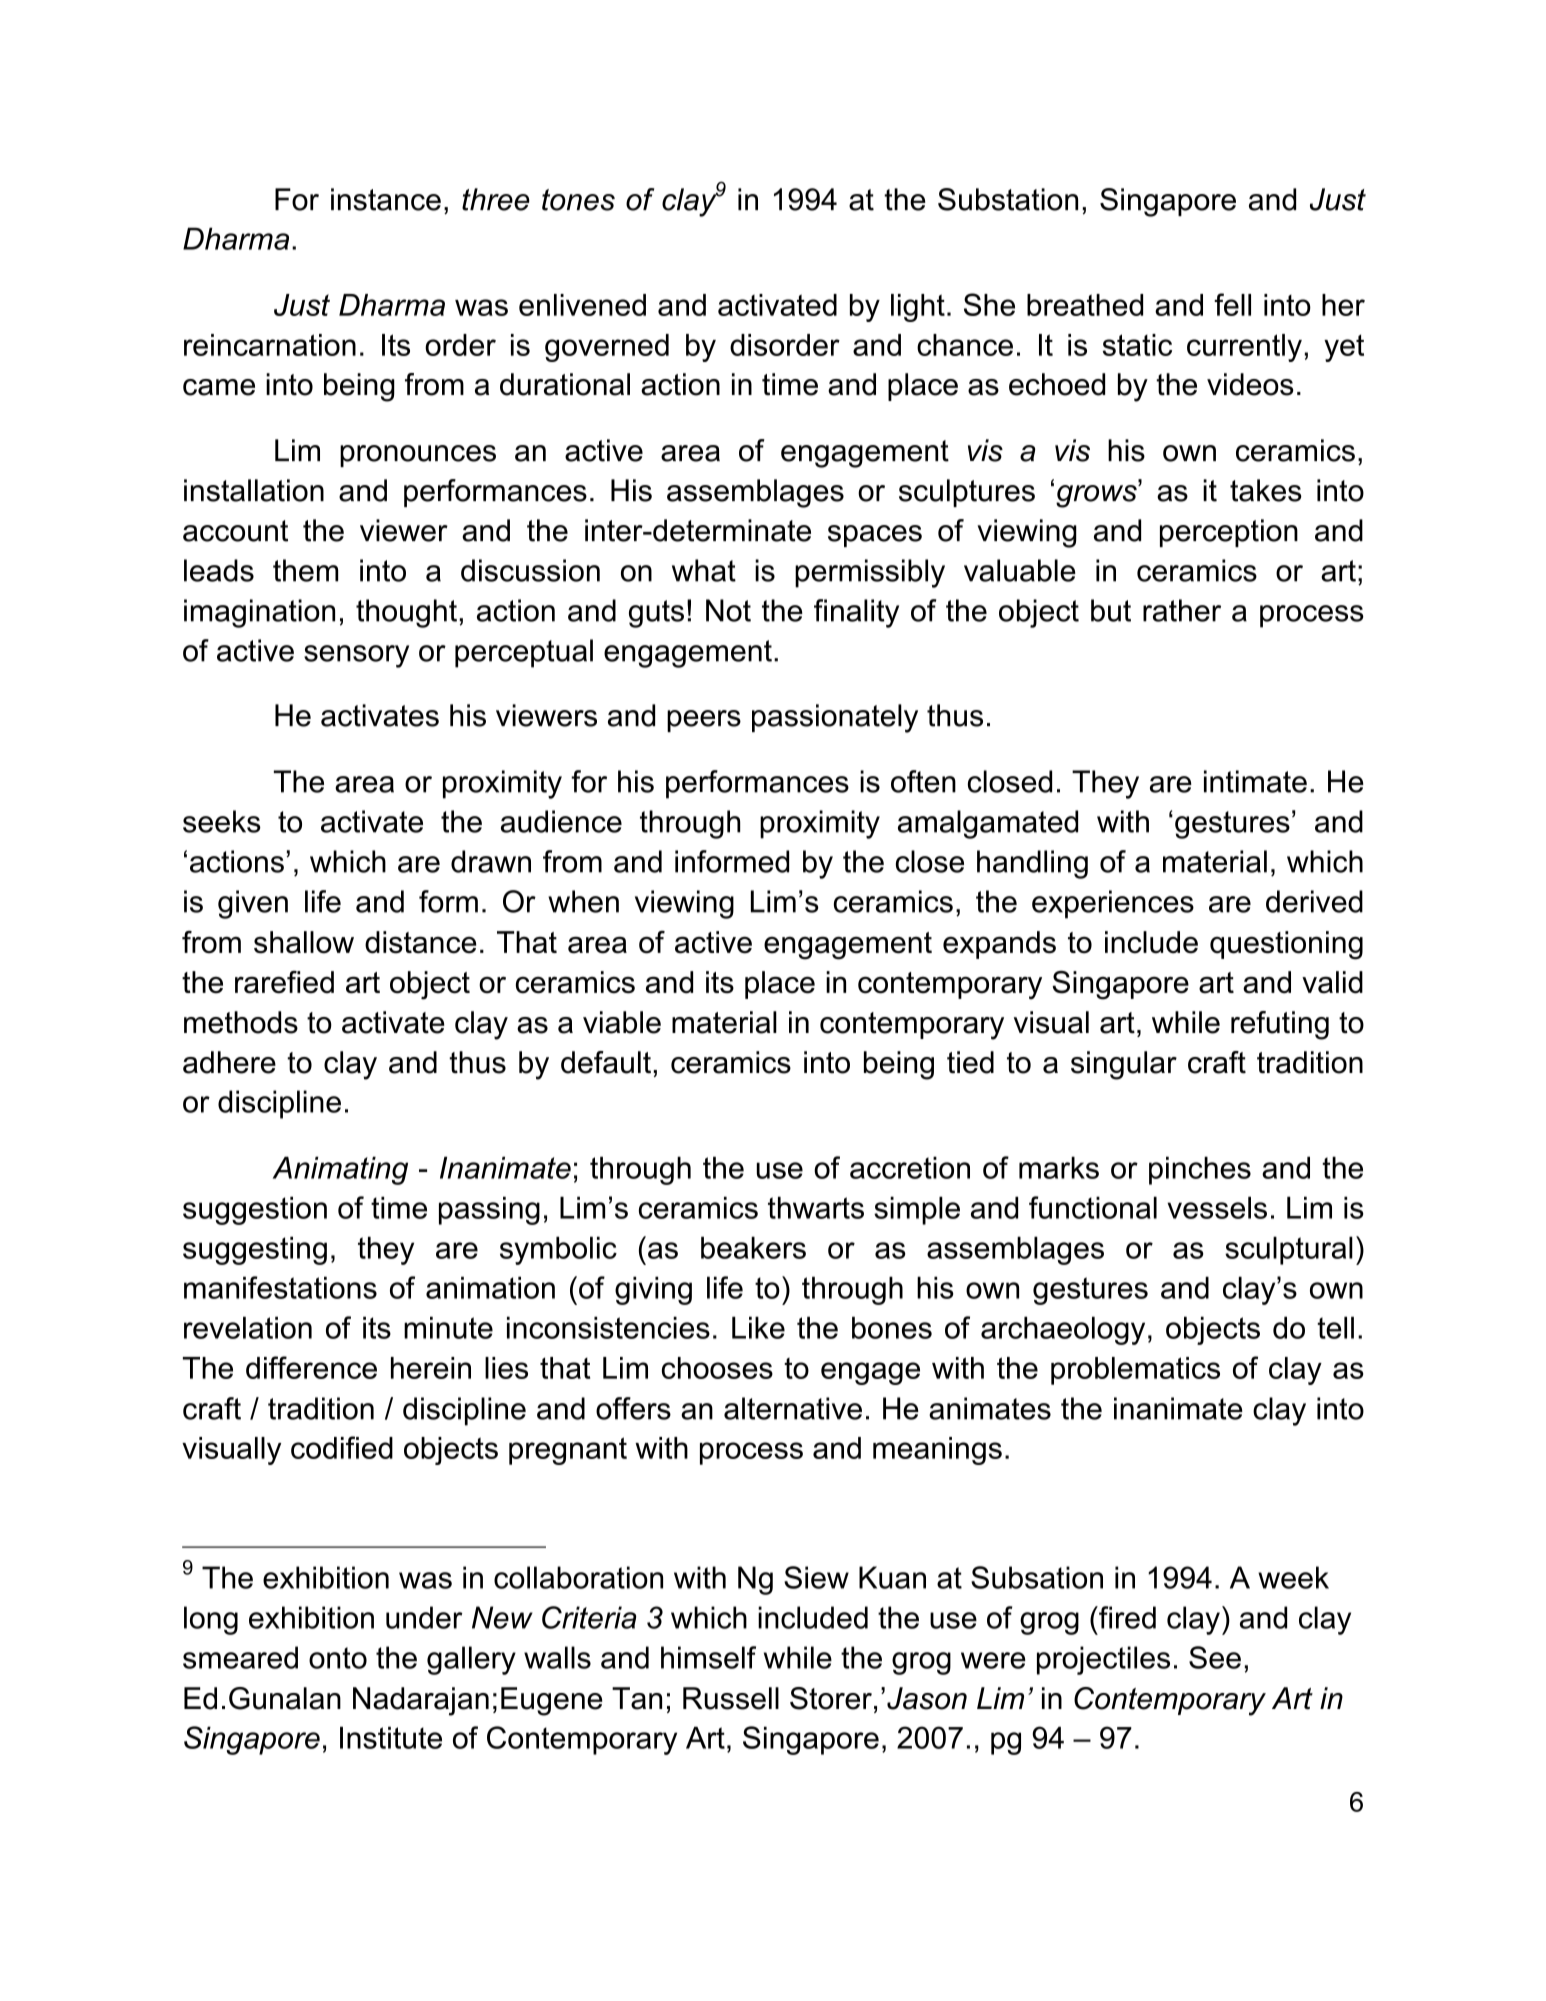 This page has height=2001, width=1546. What do you see at coordinates (731, 1698) in the page?
I see `Russell` at bounding box center [731, 1698].
